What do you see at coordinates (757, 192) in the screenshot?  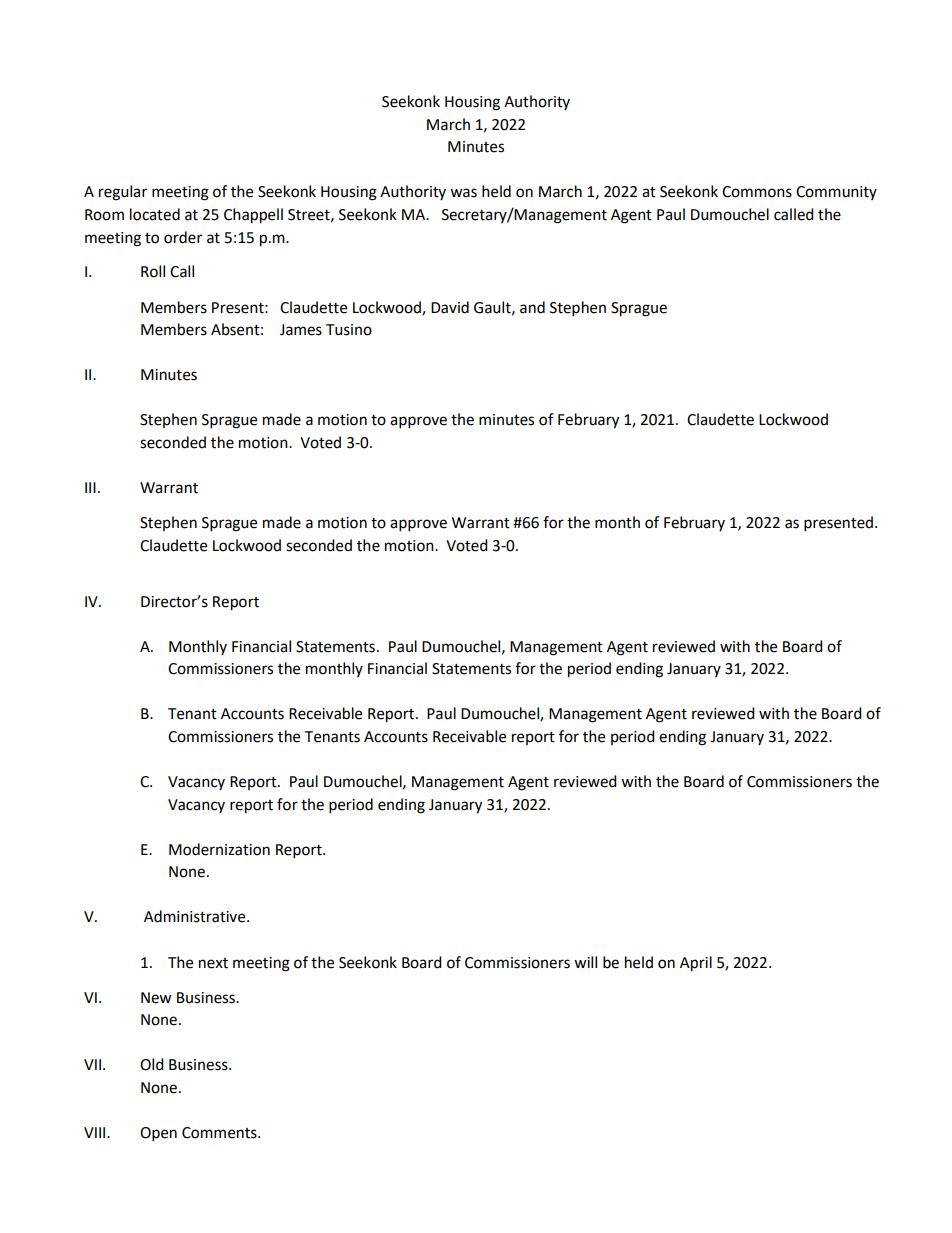 I see `Commons` at bounding box center [757, 192].
